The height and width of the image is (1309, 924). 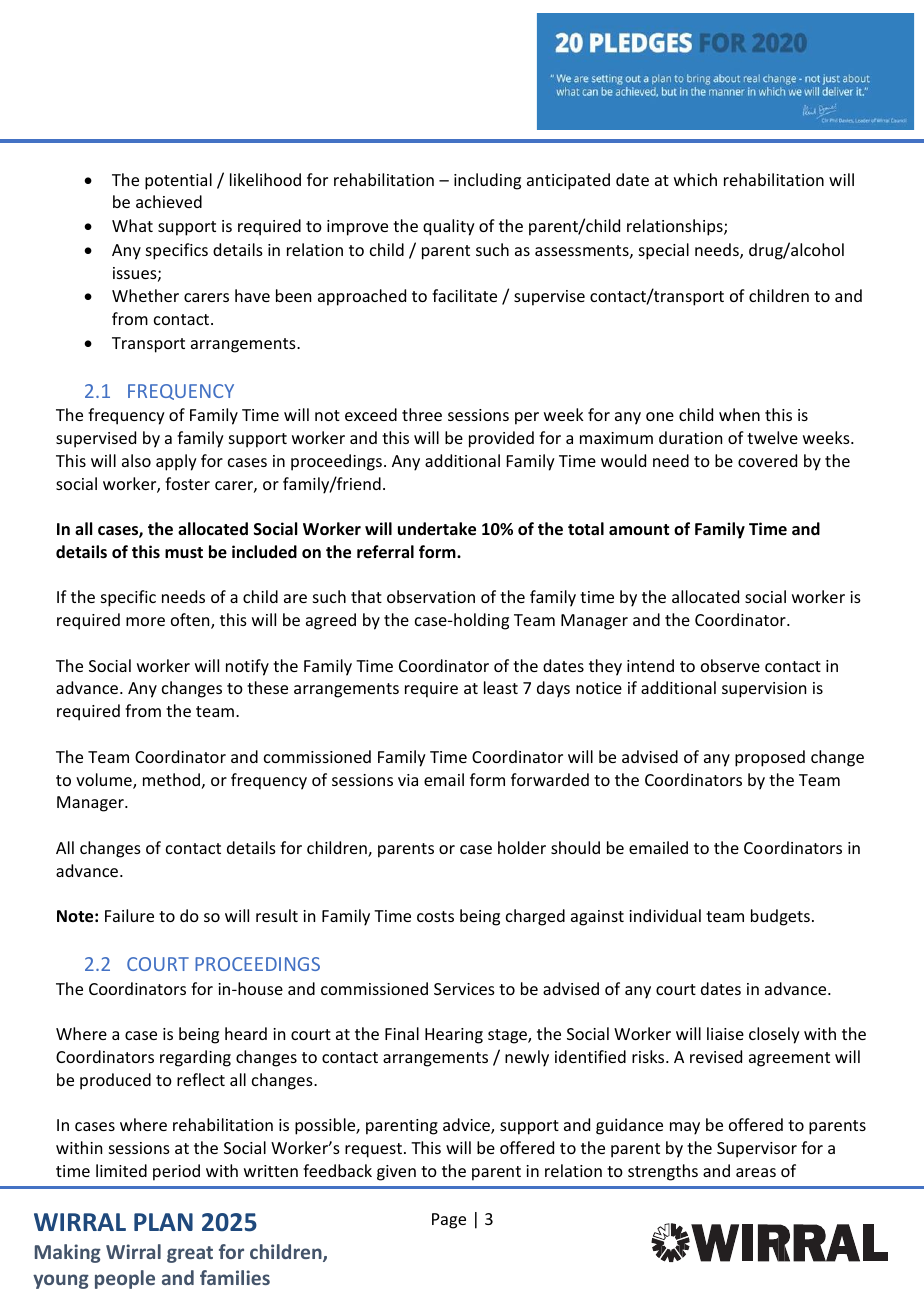 What do you see at coordinates (132, 225) in the image?
I see `What` at bounding box center [132, 225].
